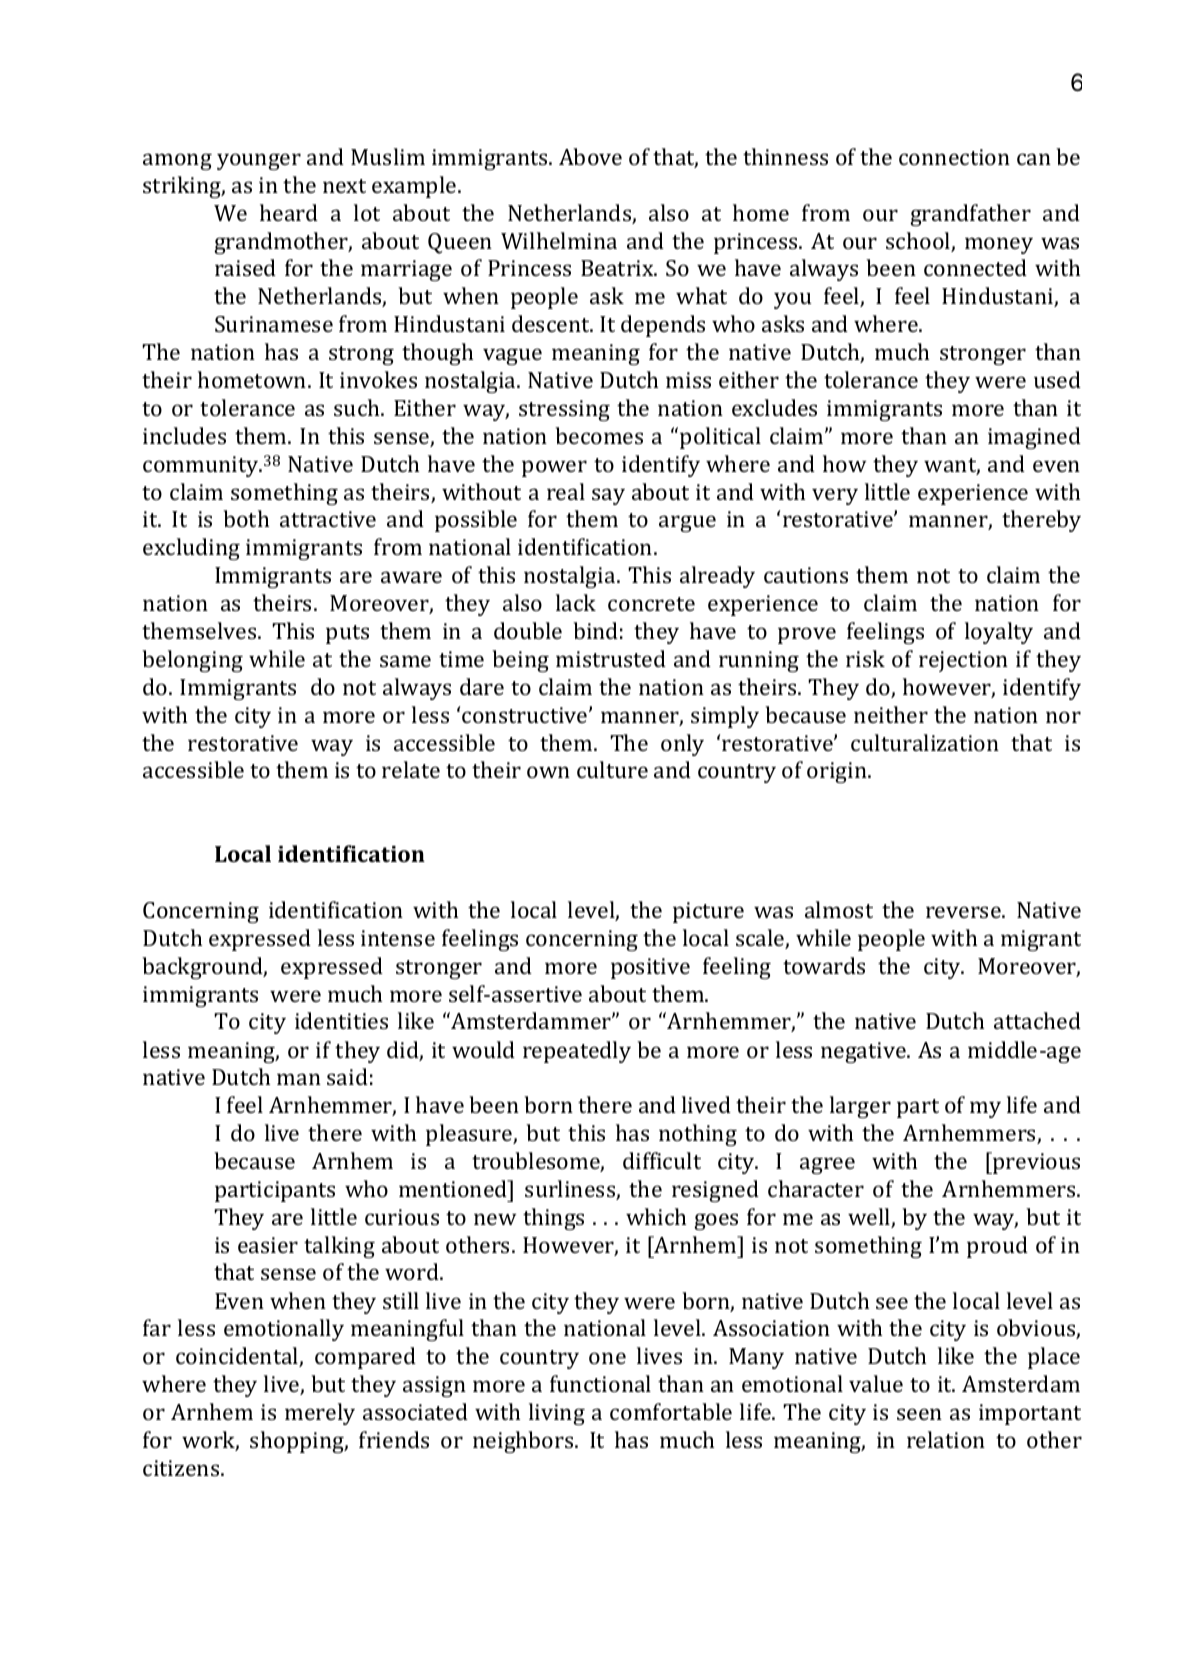 Image resolution: width=1180 pixels, height=1669 pixels. What do you see at coordinates (557, 1414) in the document?
I see `living` at bounding box center [557, 1414].
